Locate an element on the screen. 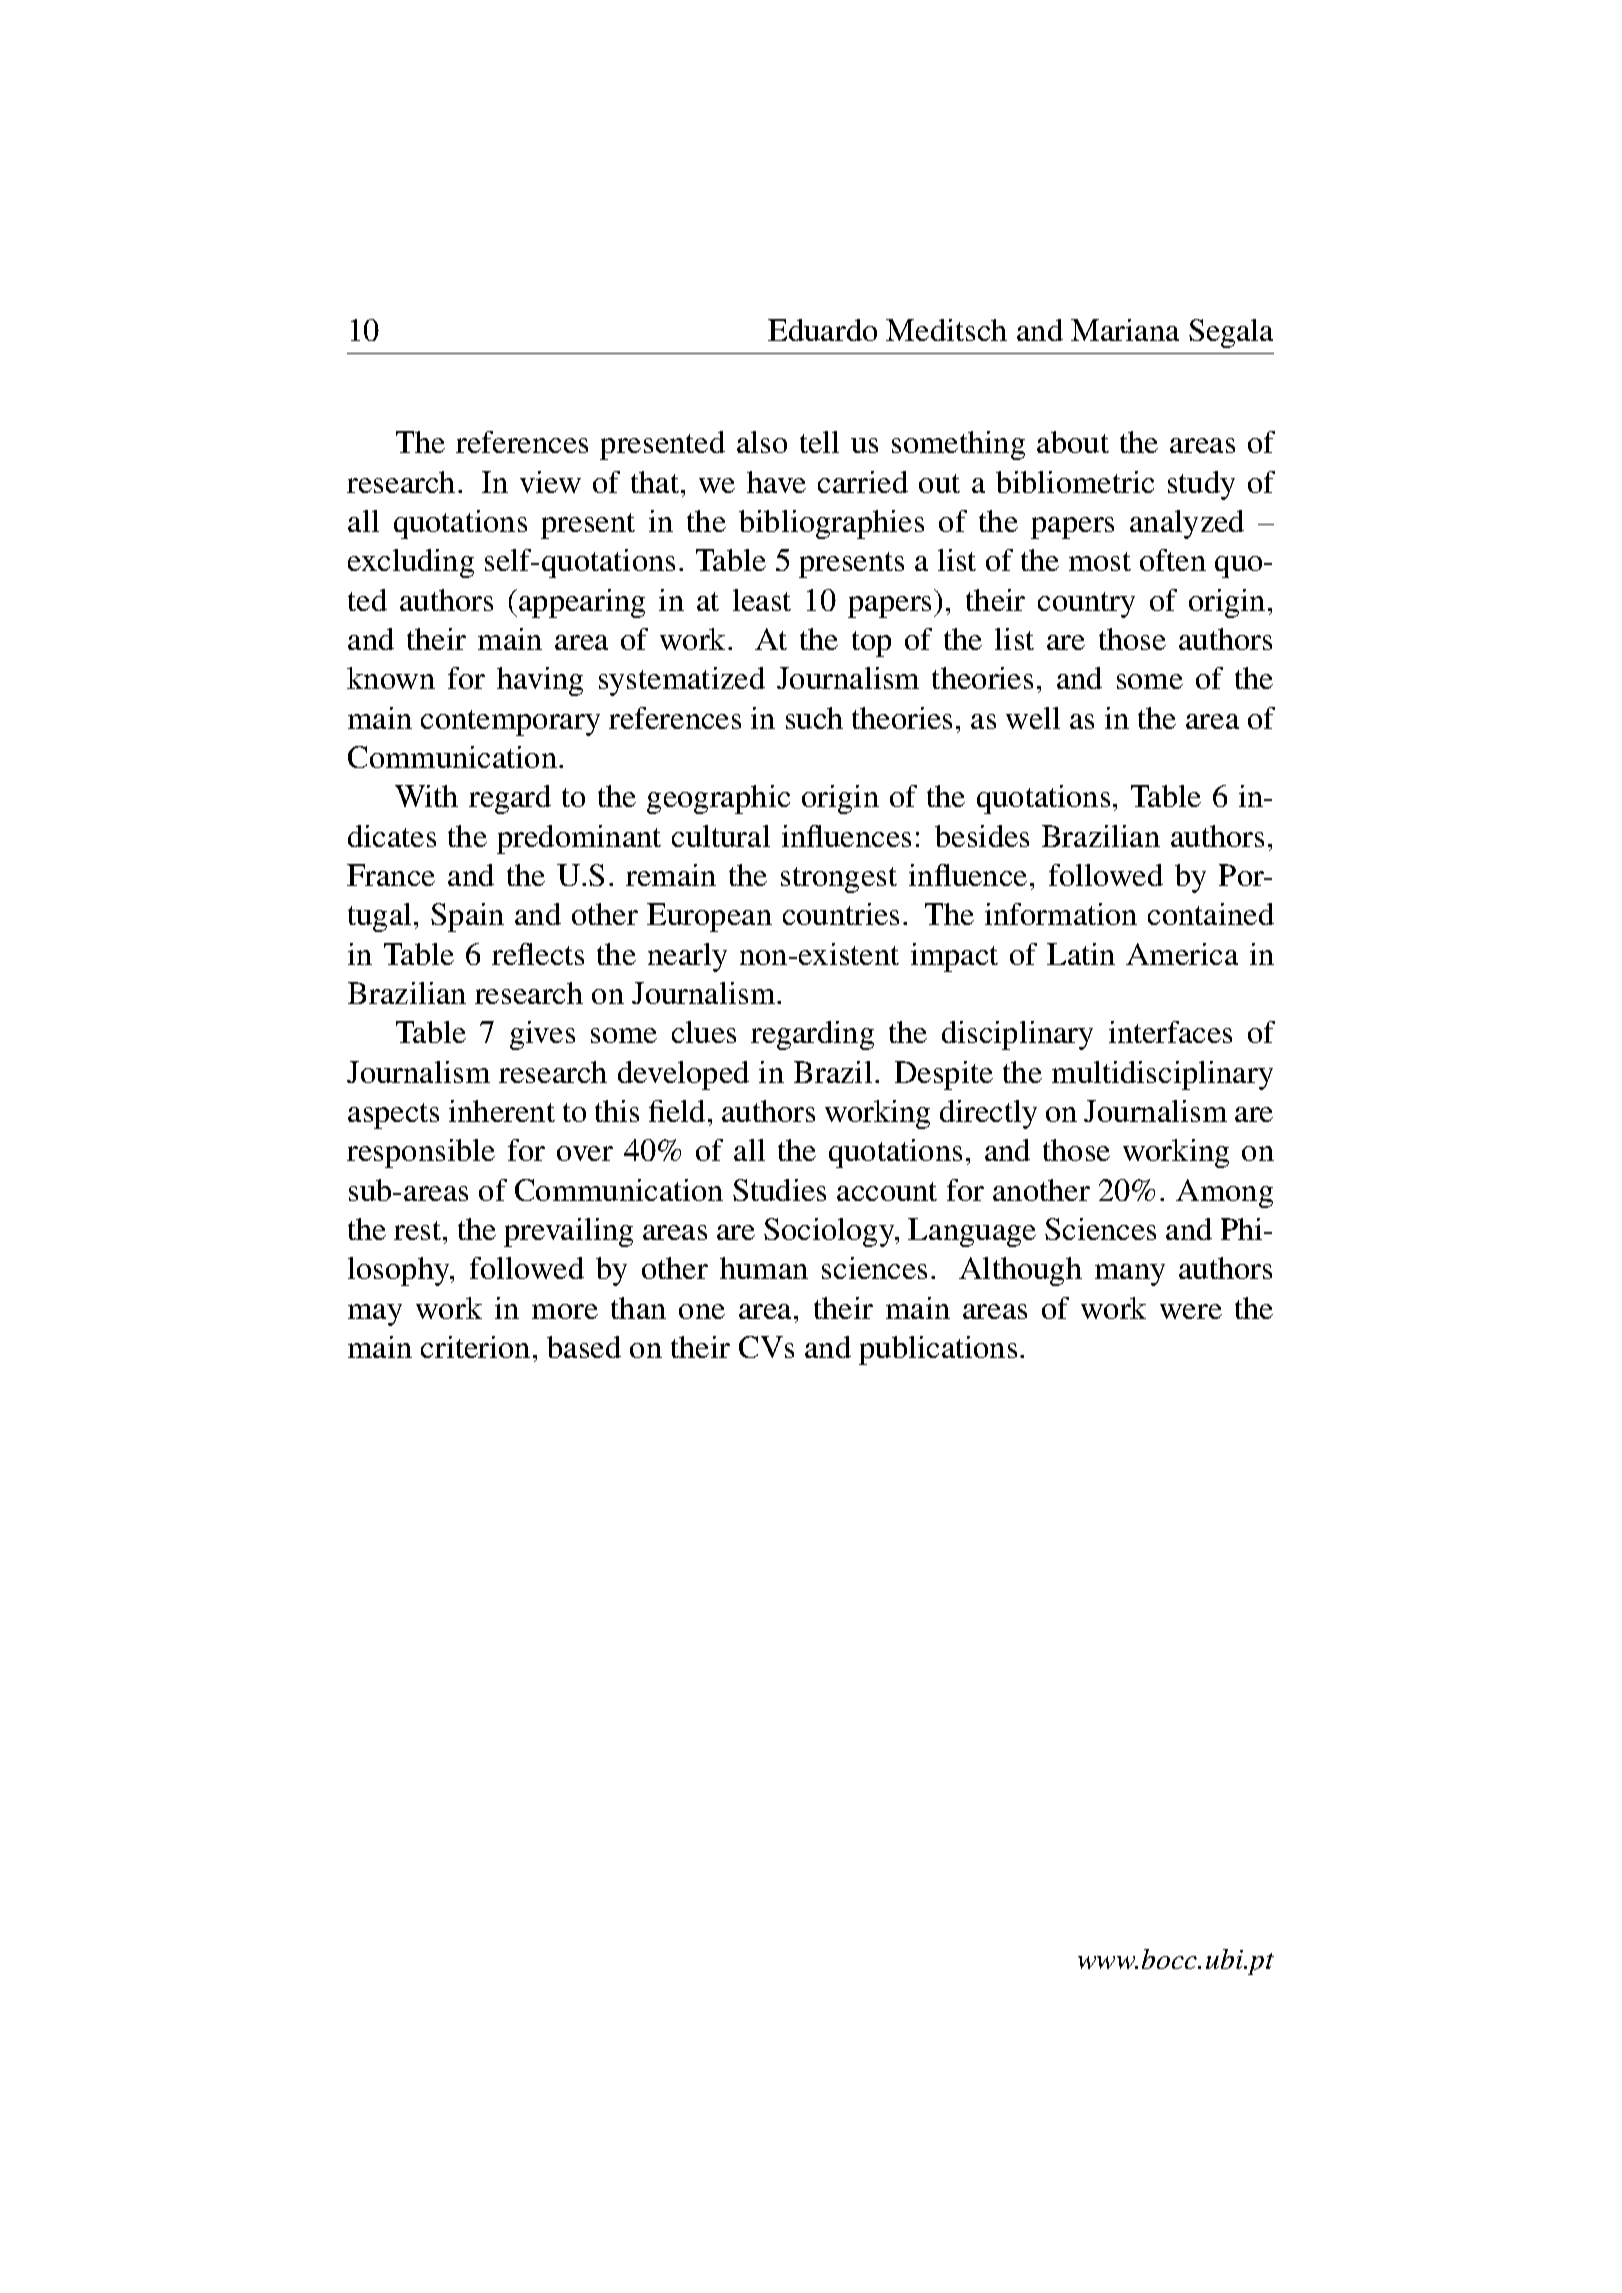  strongest is located at coordinates (839, 880).
